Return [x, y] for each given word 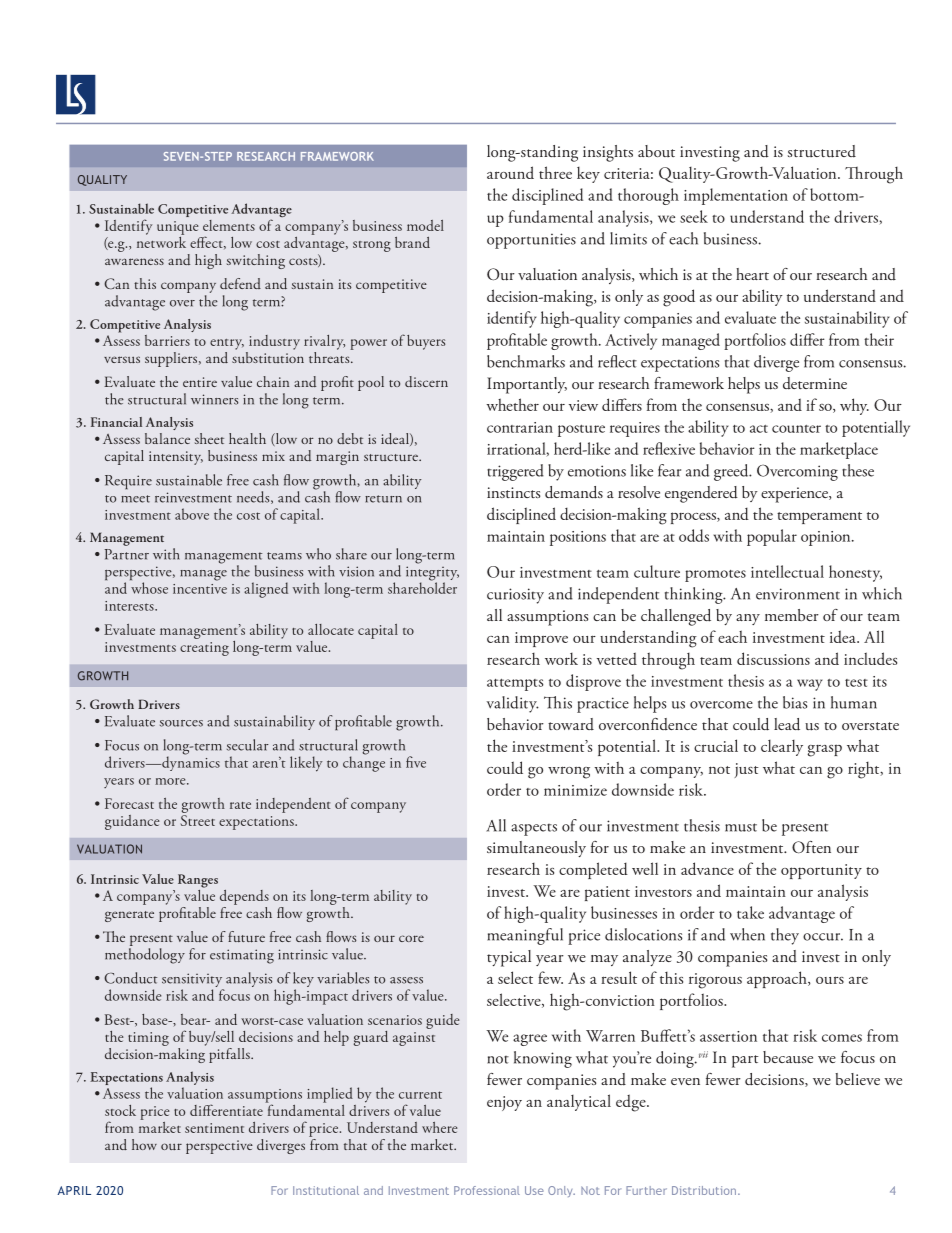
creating [204, 649]
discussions [773, 658]
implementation [736, 196]
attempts [515, 685]
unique [178, 228]
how [144, 1144]
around [510, 172]
